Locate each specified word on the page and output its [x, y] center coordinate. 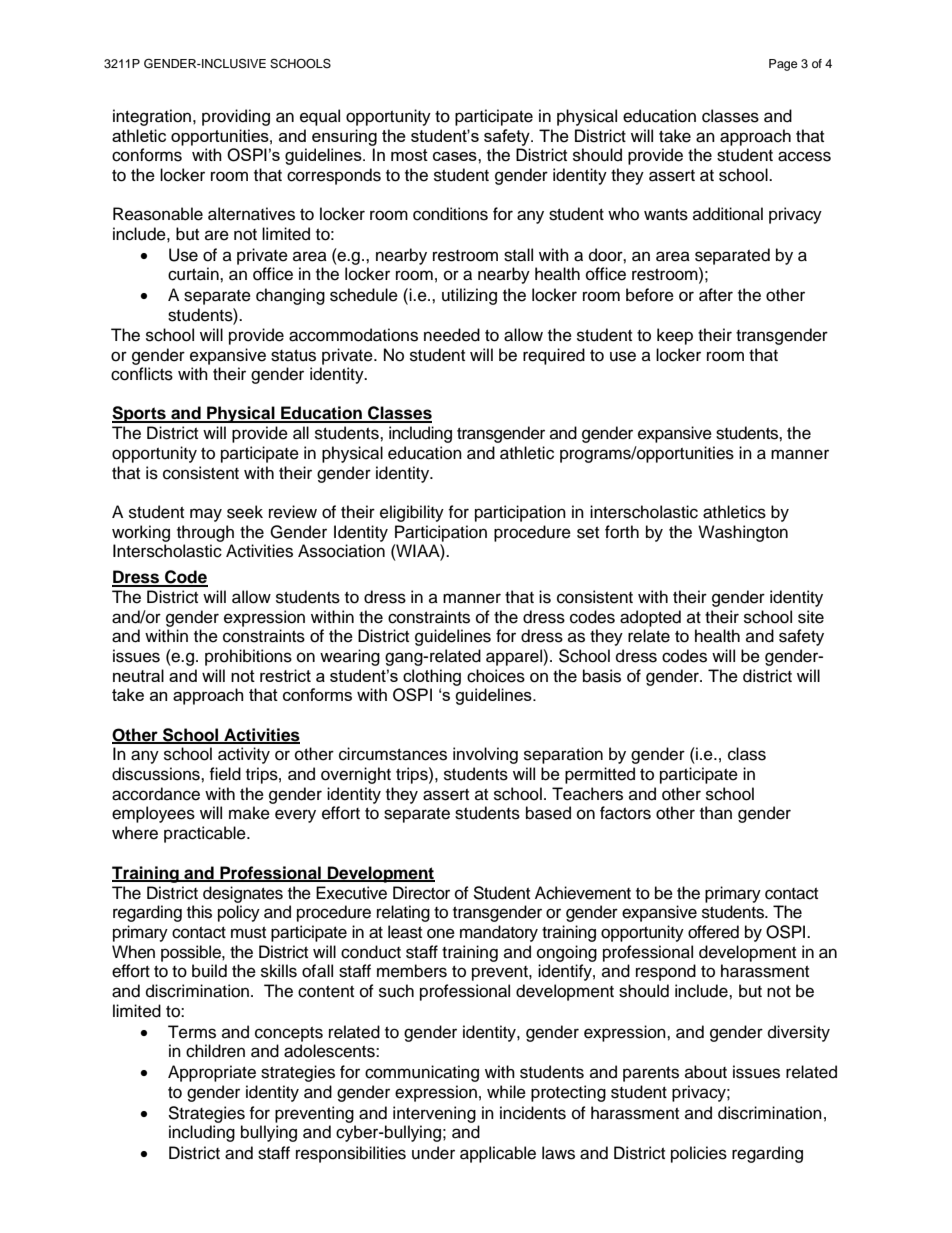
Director [421, 893]
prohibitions [248, 657]
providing [236, 117]
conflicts [142, 374]
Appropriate [212, 1073]
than [716, 813]
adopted [650, 618]
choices [496, 676]
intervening [434, 1114]
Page [783, 65]
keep [675, 336]
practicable [206, 834]
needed [452, 335]
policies [699, 1154]
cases [456, 156]
